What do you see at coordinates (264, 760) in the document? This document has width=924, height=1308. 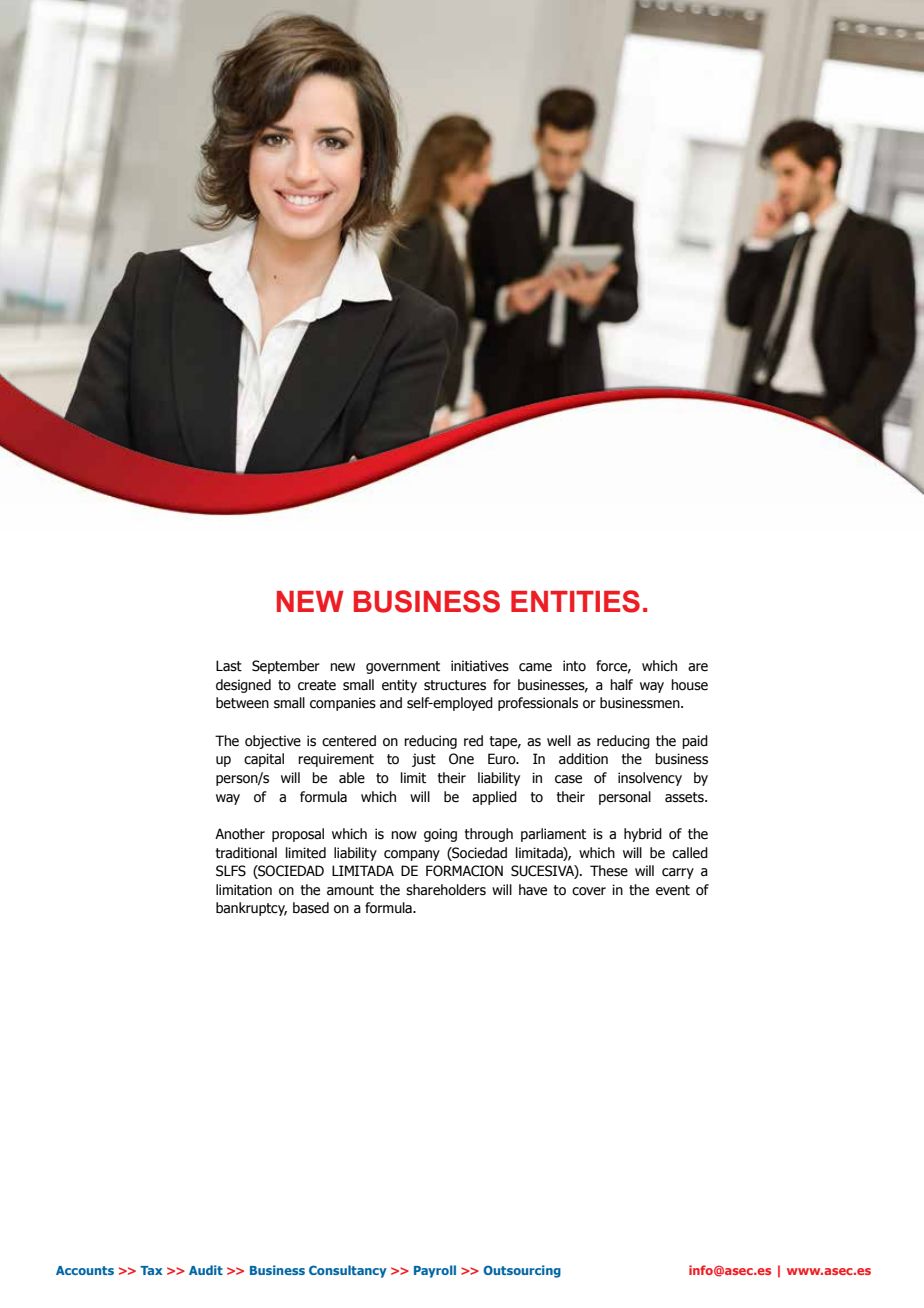 I see `capital` at bounding box center [264, 760].
